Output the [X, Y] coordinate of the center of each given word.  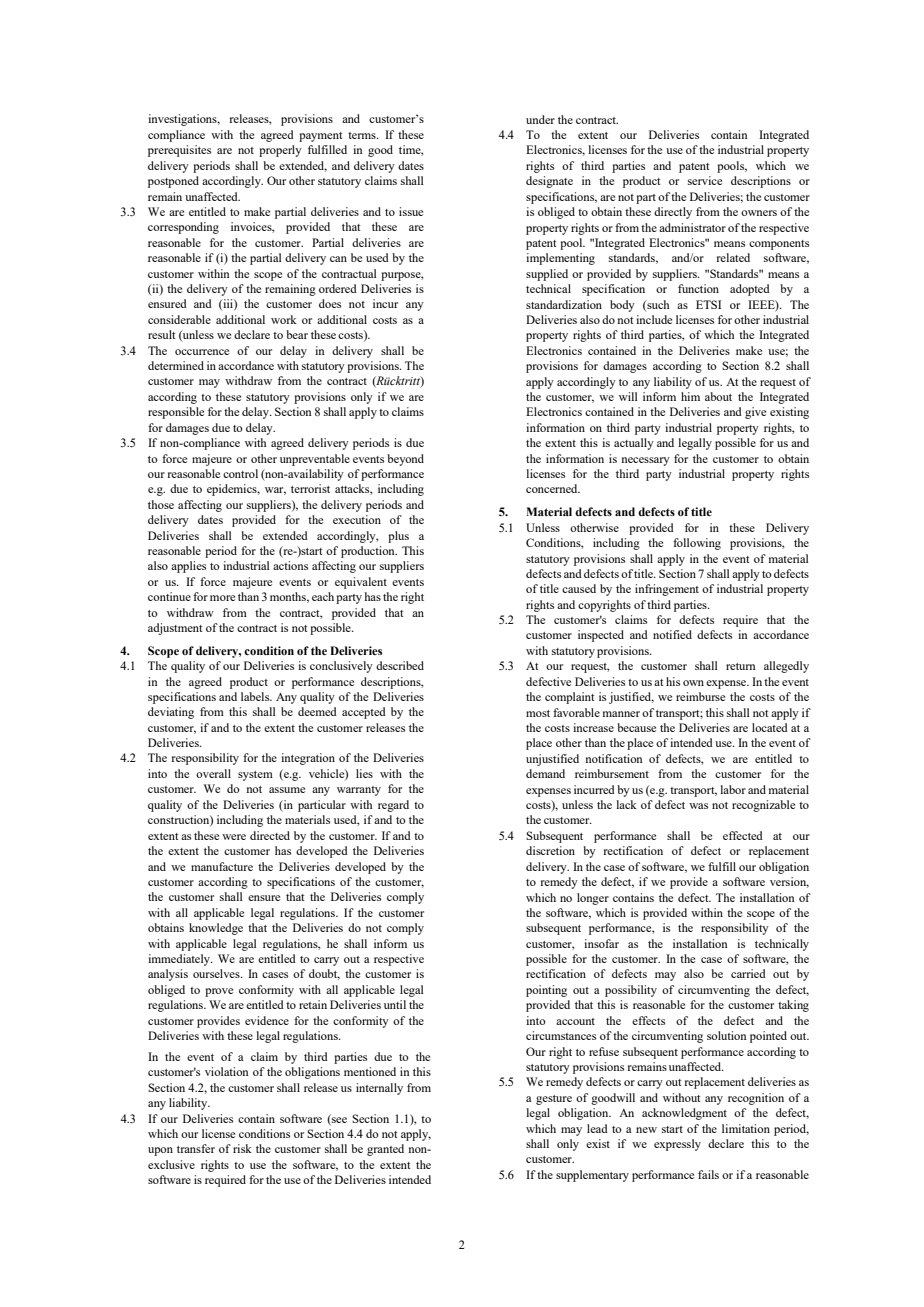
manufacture [222, 866]
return [741, 666]
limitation [746, 1128]
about [718, 396]
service [705, 180]
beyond [405, 460]
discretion [550, 850]
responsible [176, 413]
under [540, 119]
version [789, 882]
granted [385, 1150]
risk [242, 1148]
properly [280, 151]
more [222, 598]
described [400, 665]
